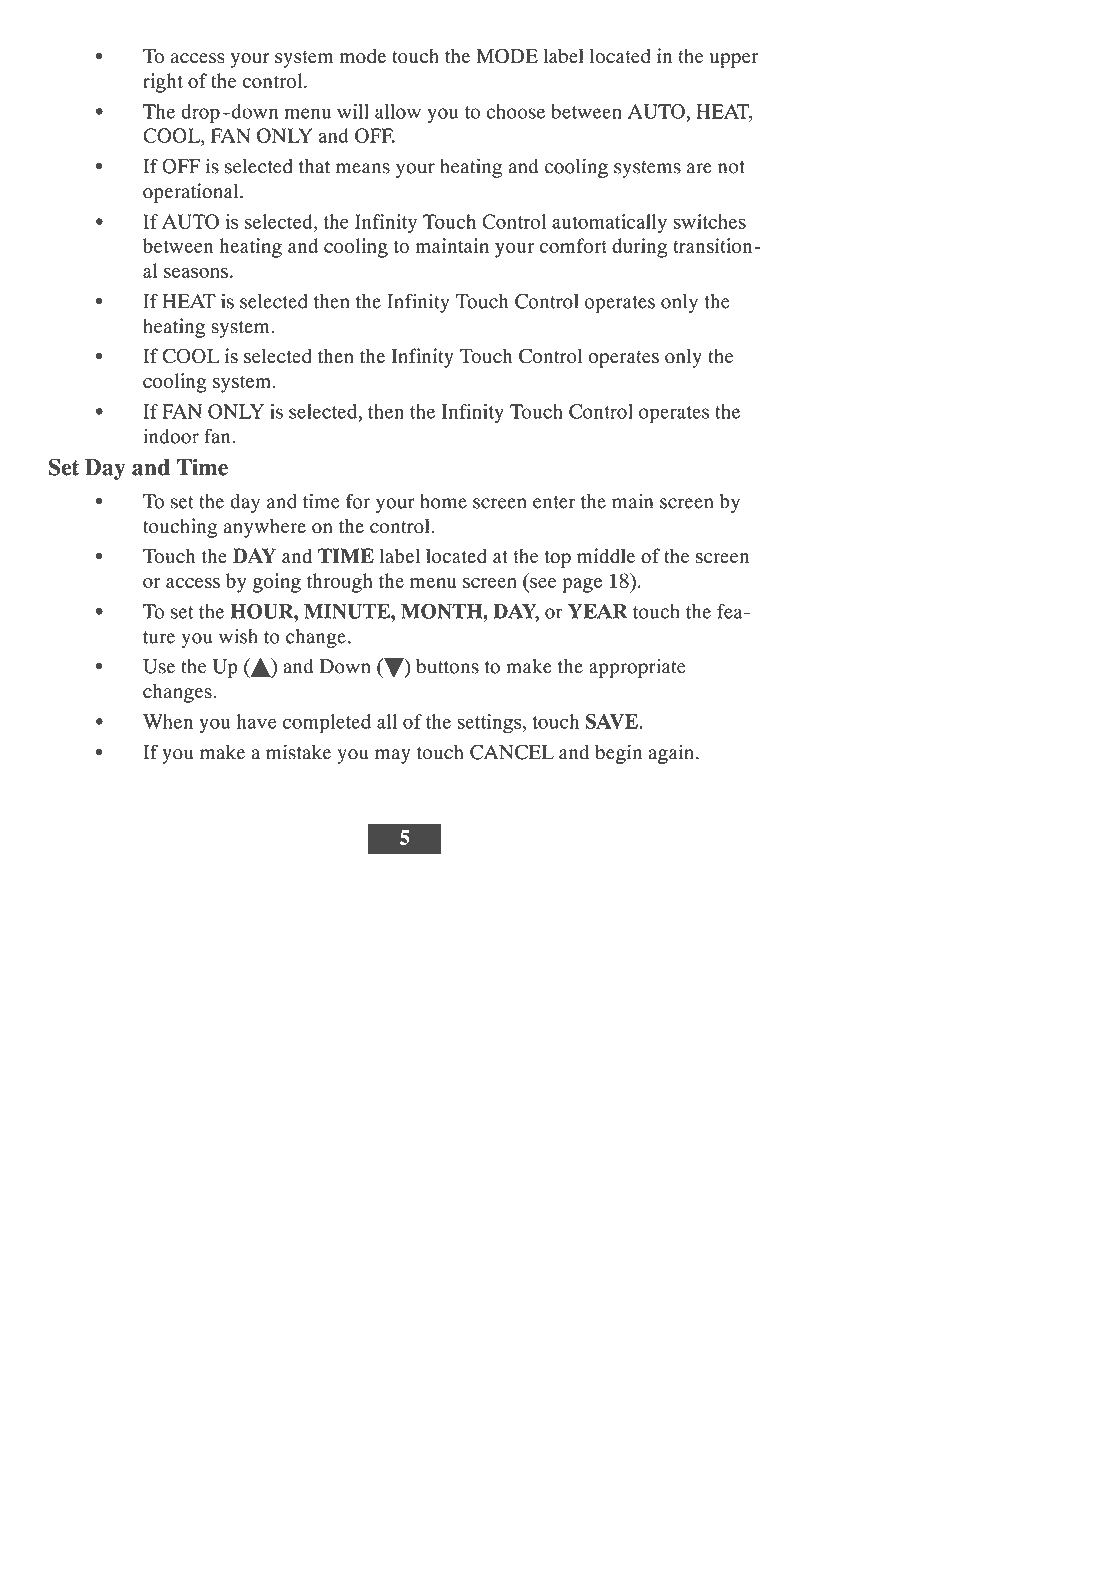  Describe the element at coordinates (163, 83) in the screenshot. I see `right` at that location.
